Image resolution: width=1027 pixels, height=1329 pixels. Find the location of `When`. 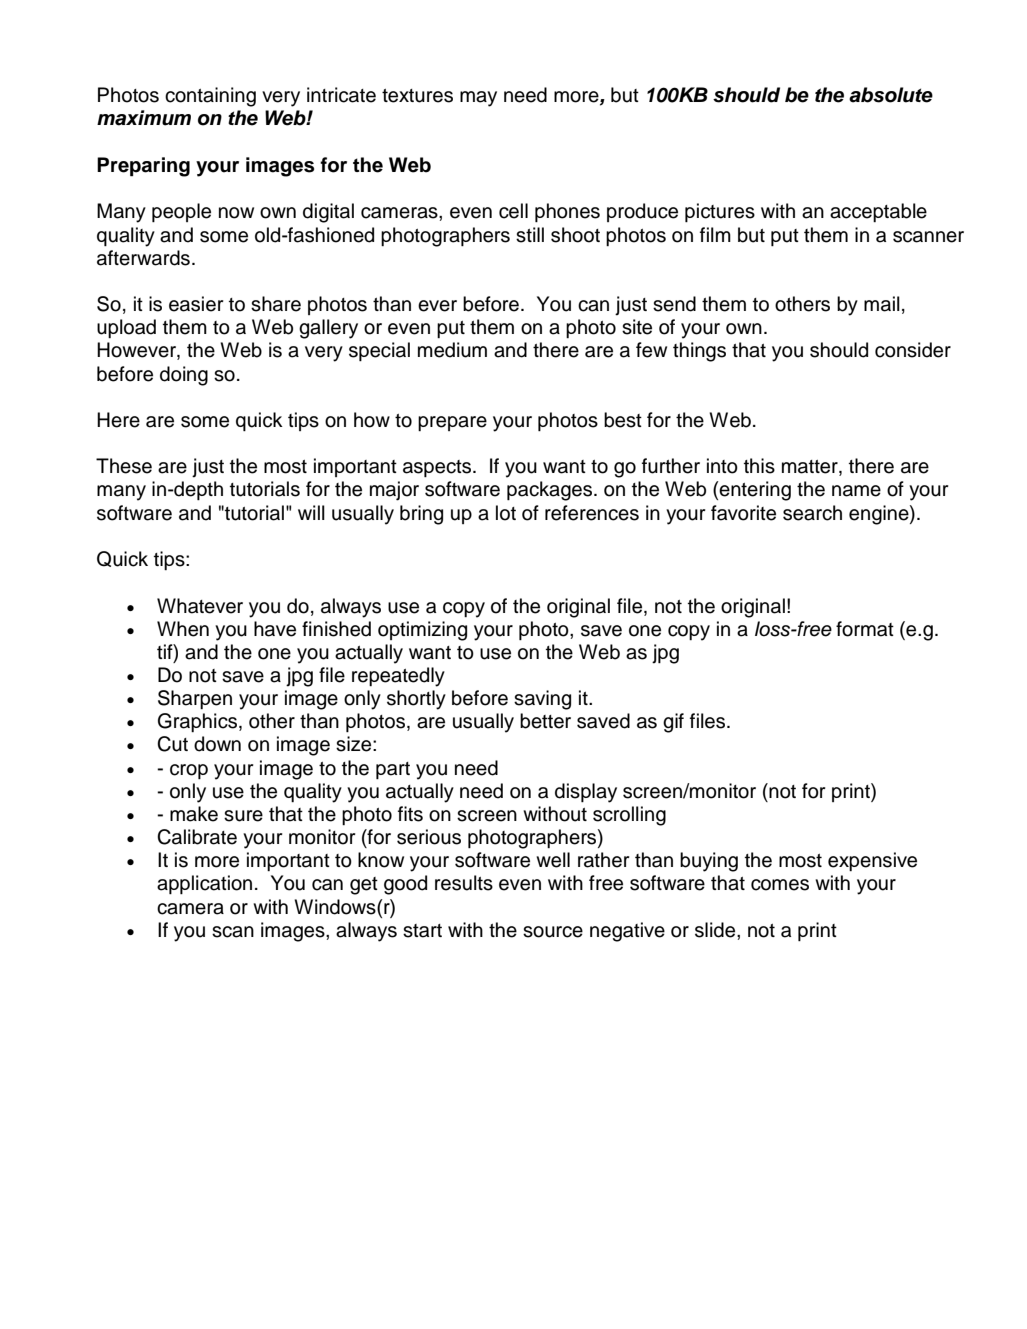

When is located at coordinates (183, 629).
